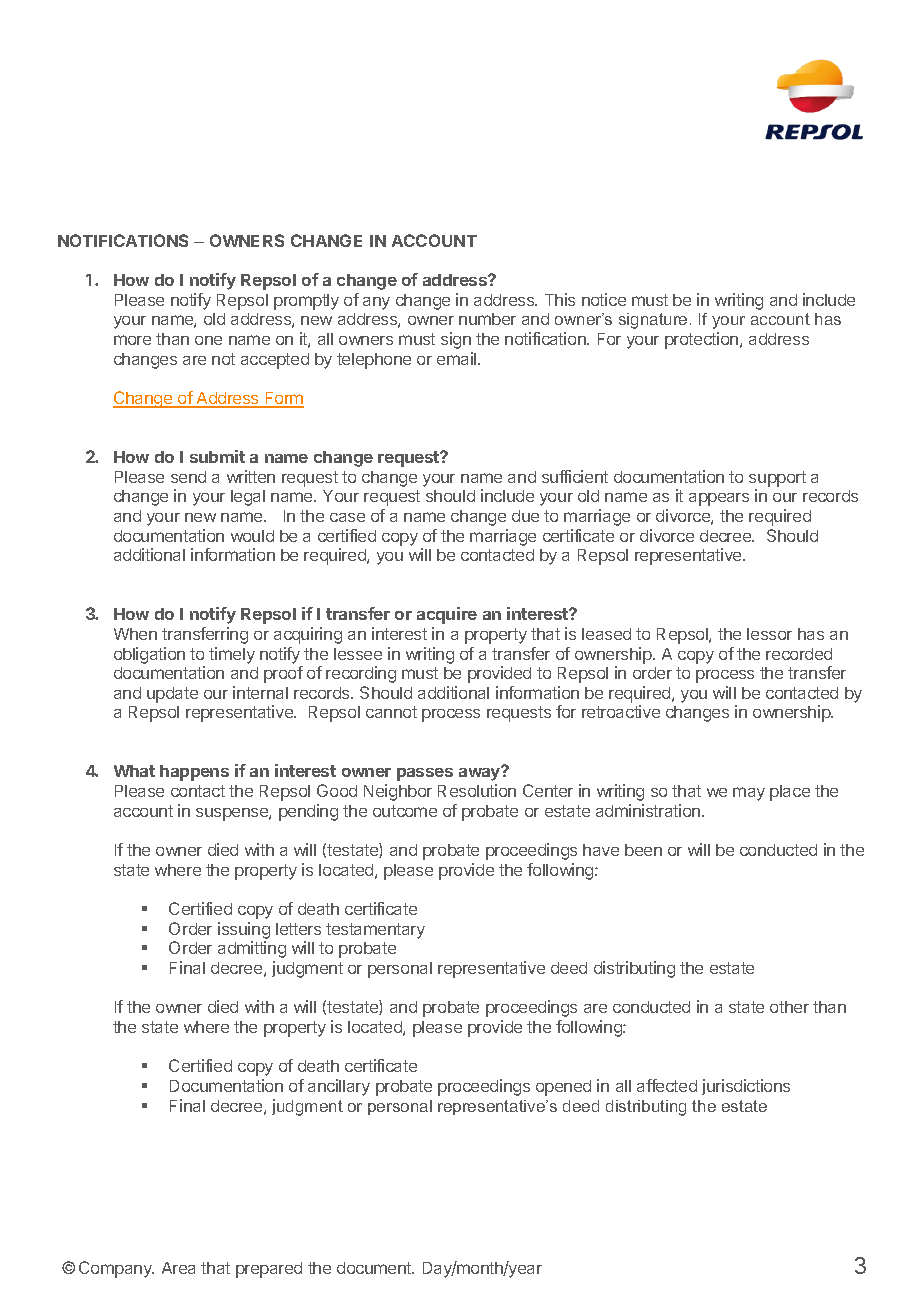 This page has width=924, height=1308. I want to click on acquire, so click(447, 615).
